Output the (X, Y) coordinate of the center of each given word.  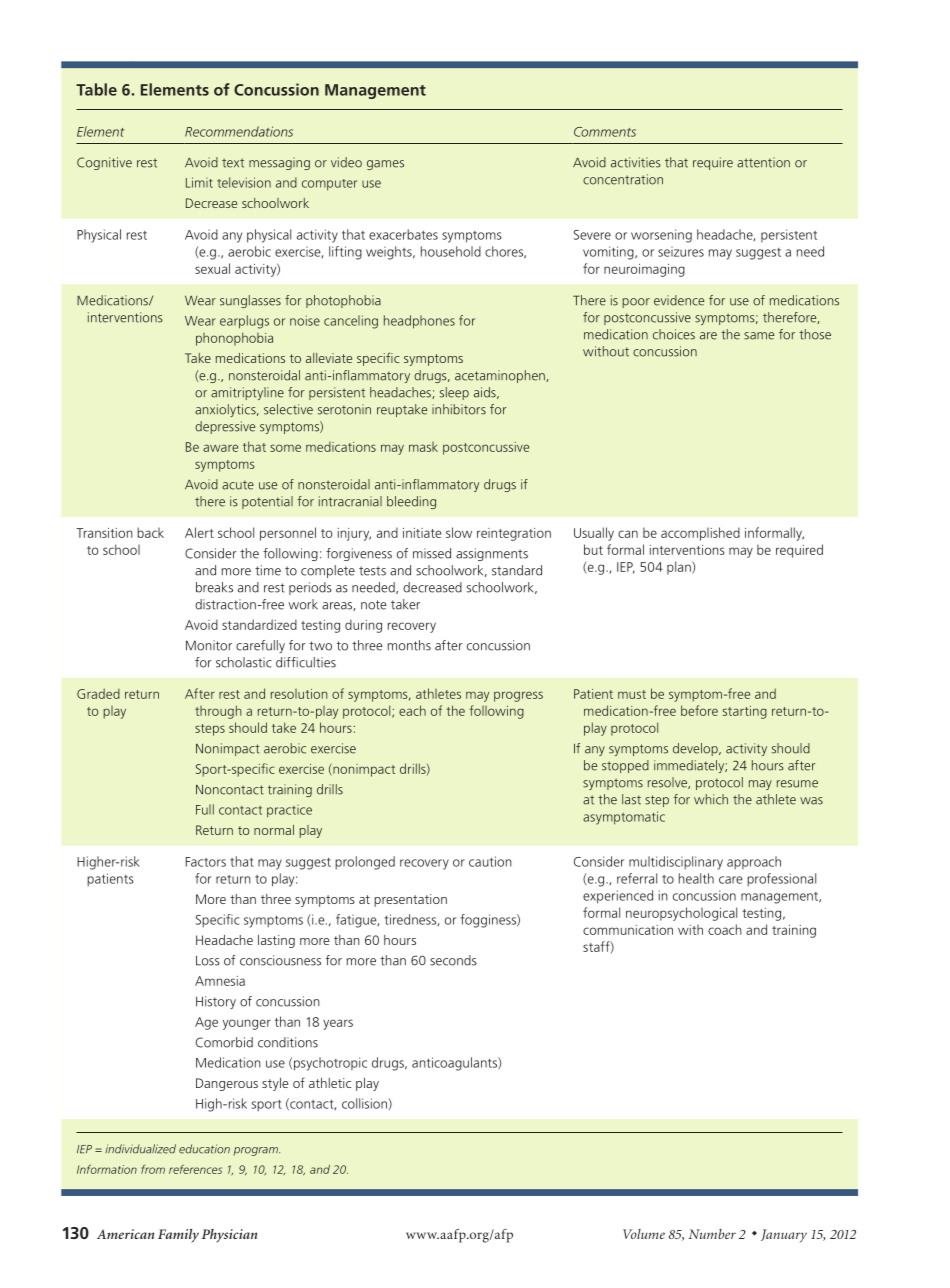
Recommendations (239, 131)
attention (763, 162)
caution (490, 861)
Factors (206, 862)
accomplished (700, 534)
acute (238, 485)
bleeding (411, 502)
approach (754, 863)
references (195, 1169)
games (385, 165)
